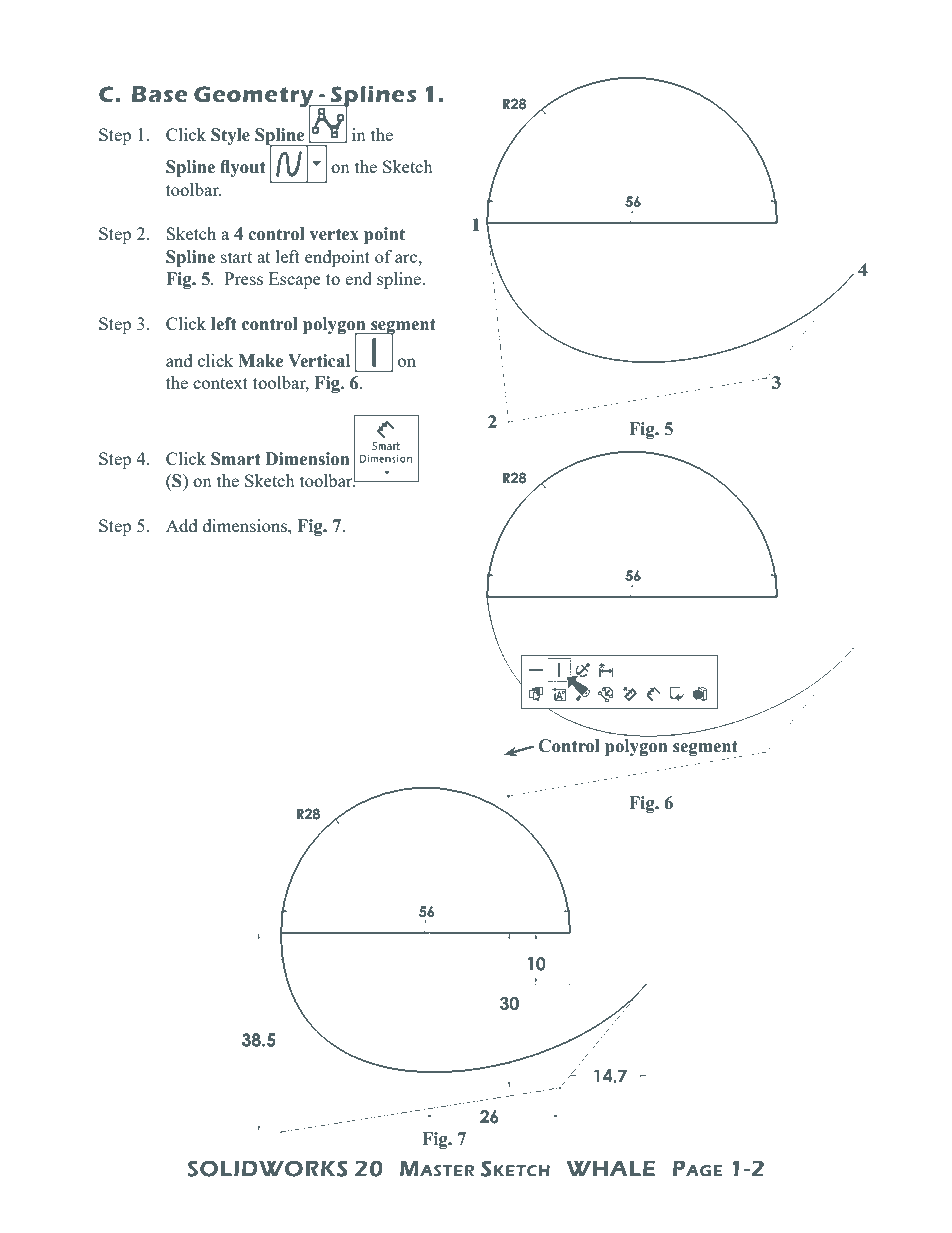 The image size is (952, 1233). Describe the element at coordinates (236, 257) in the screenshot. I see `start` at that location.
